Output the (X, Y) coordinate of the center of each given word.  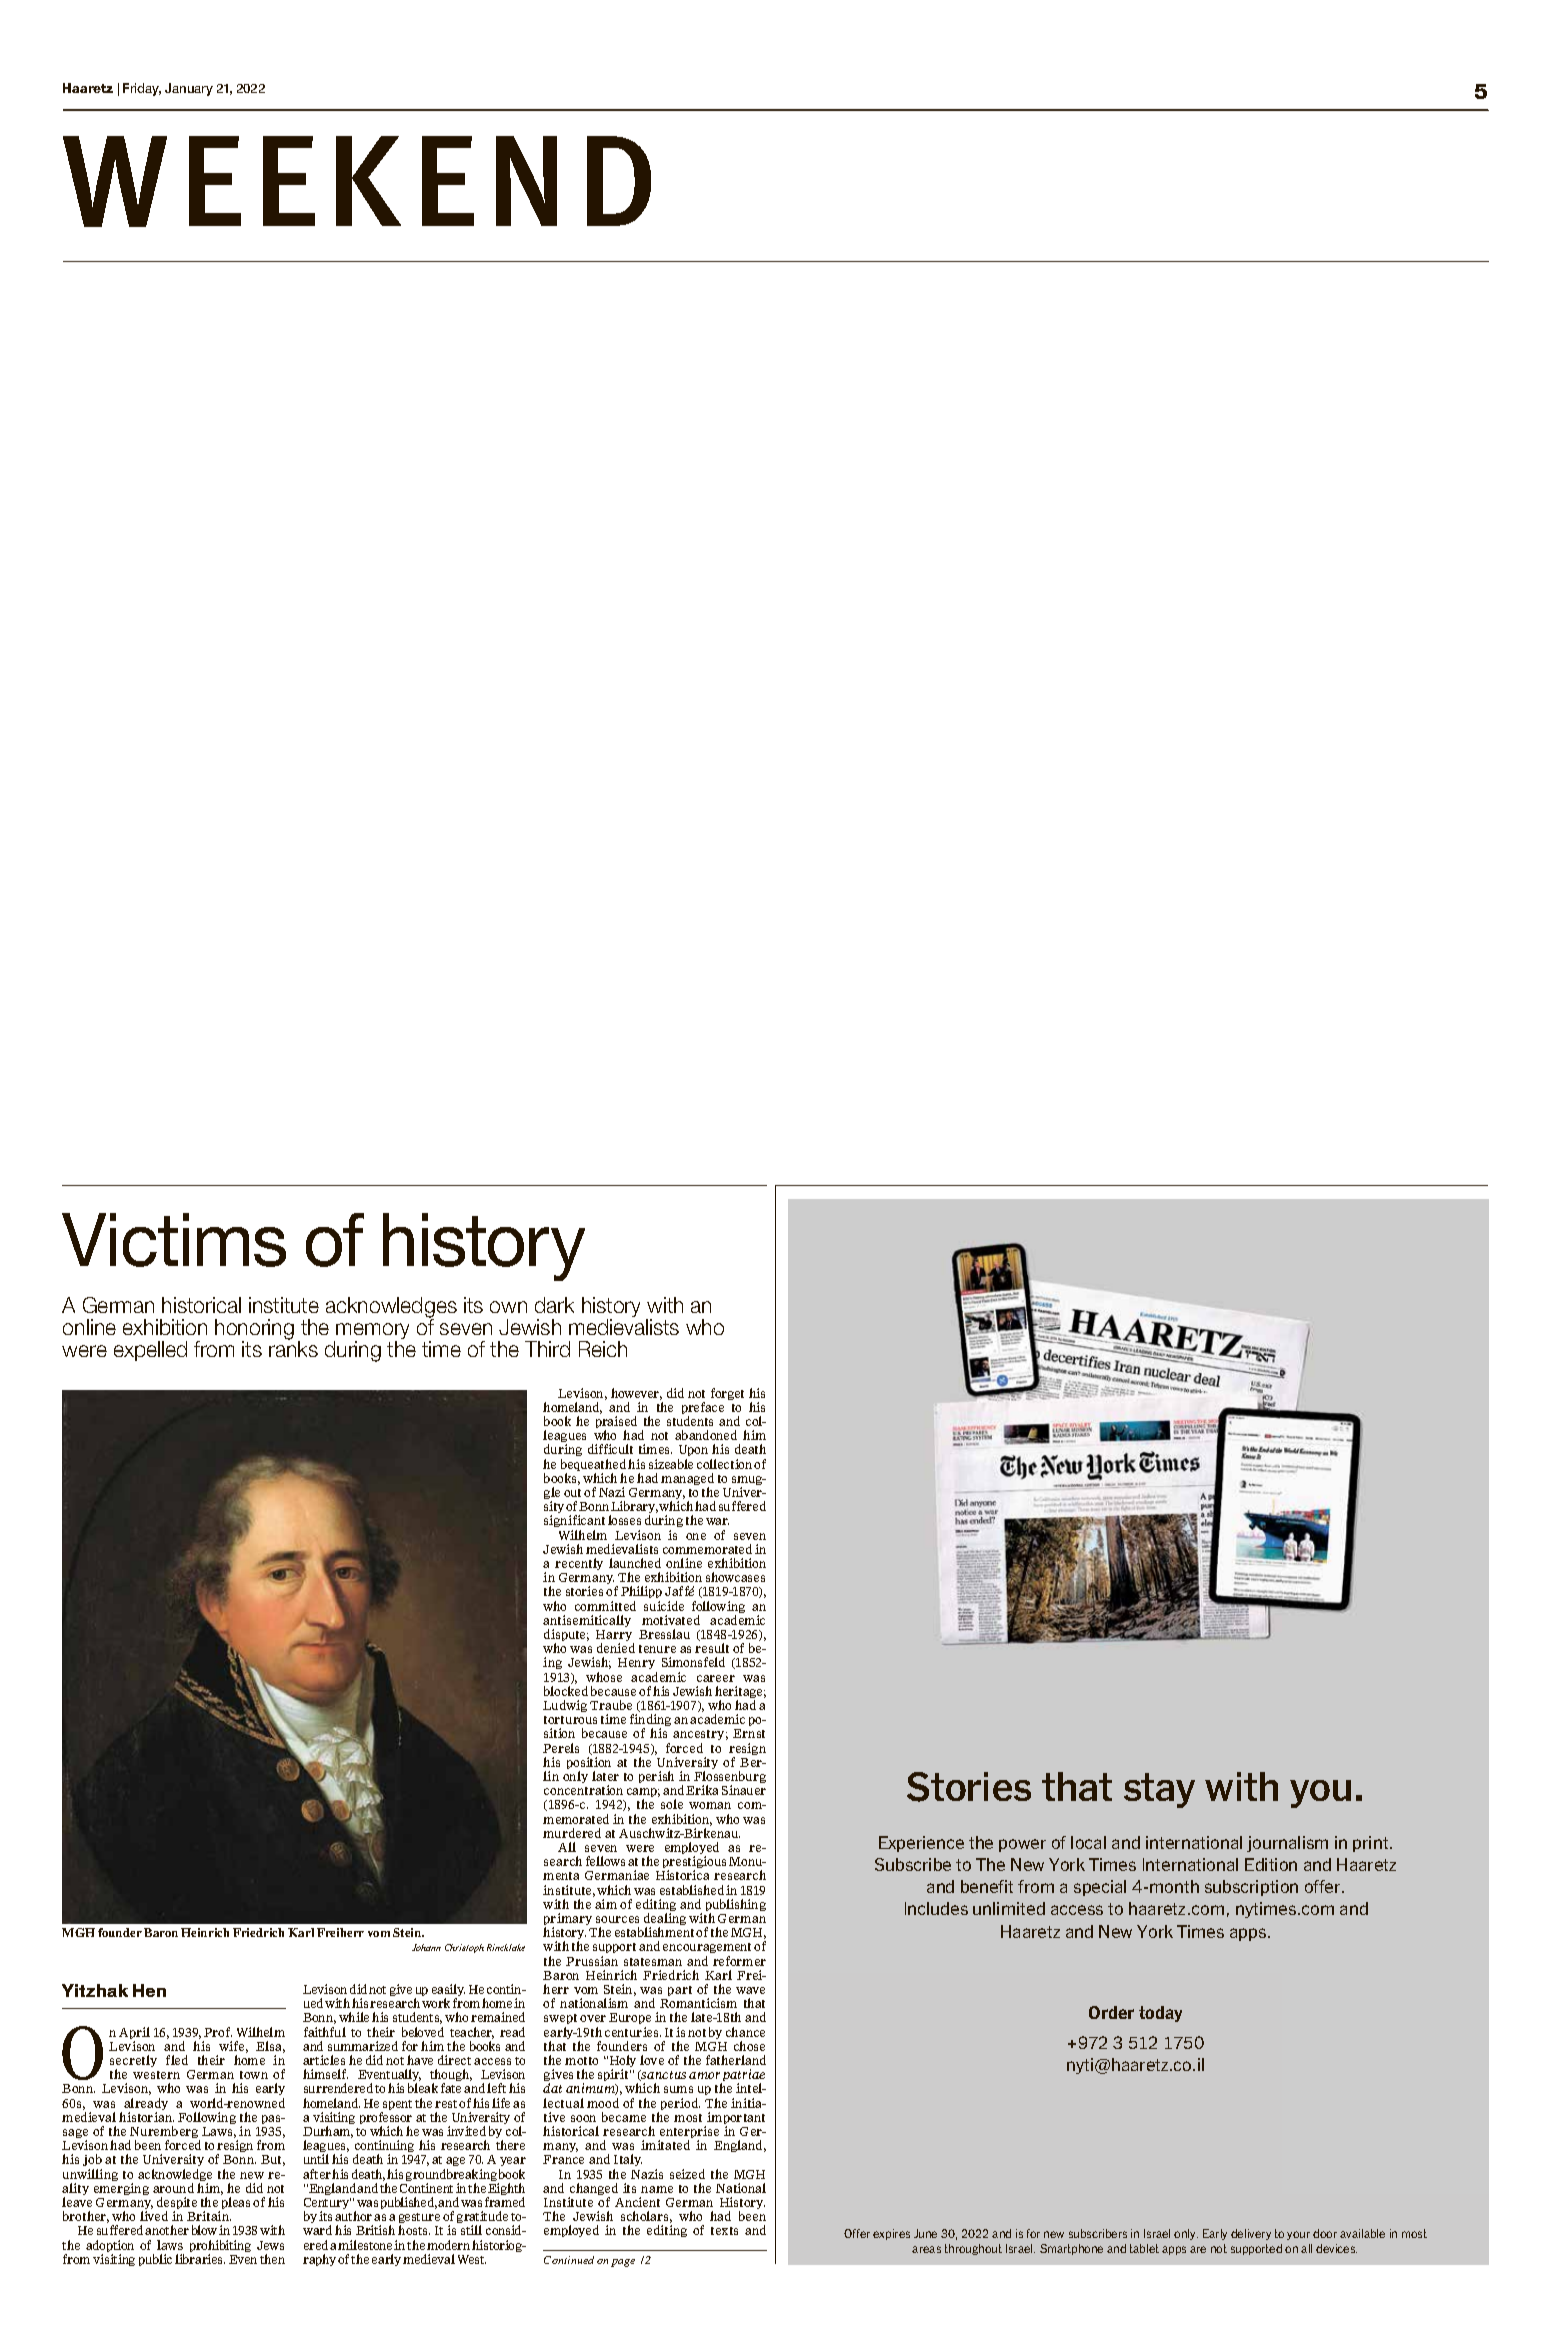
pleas (236, 2203)
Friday (142, 89)
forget (727, 1394)
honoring (254, 1330)
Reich (603, 1349)
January (189, 89)
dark (554, 1305)
